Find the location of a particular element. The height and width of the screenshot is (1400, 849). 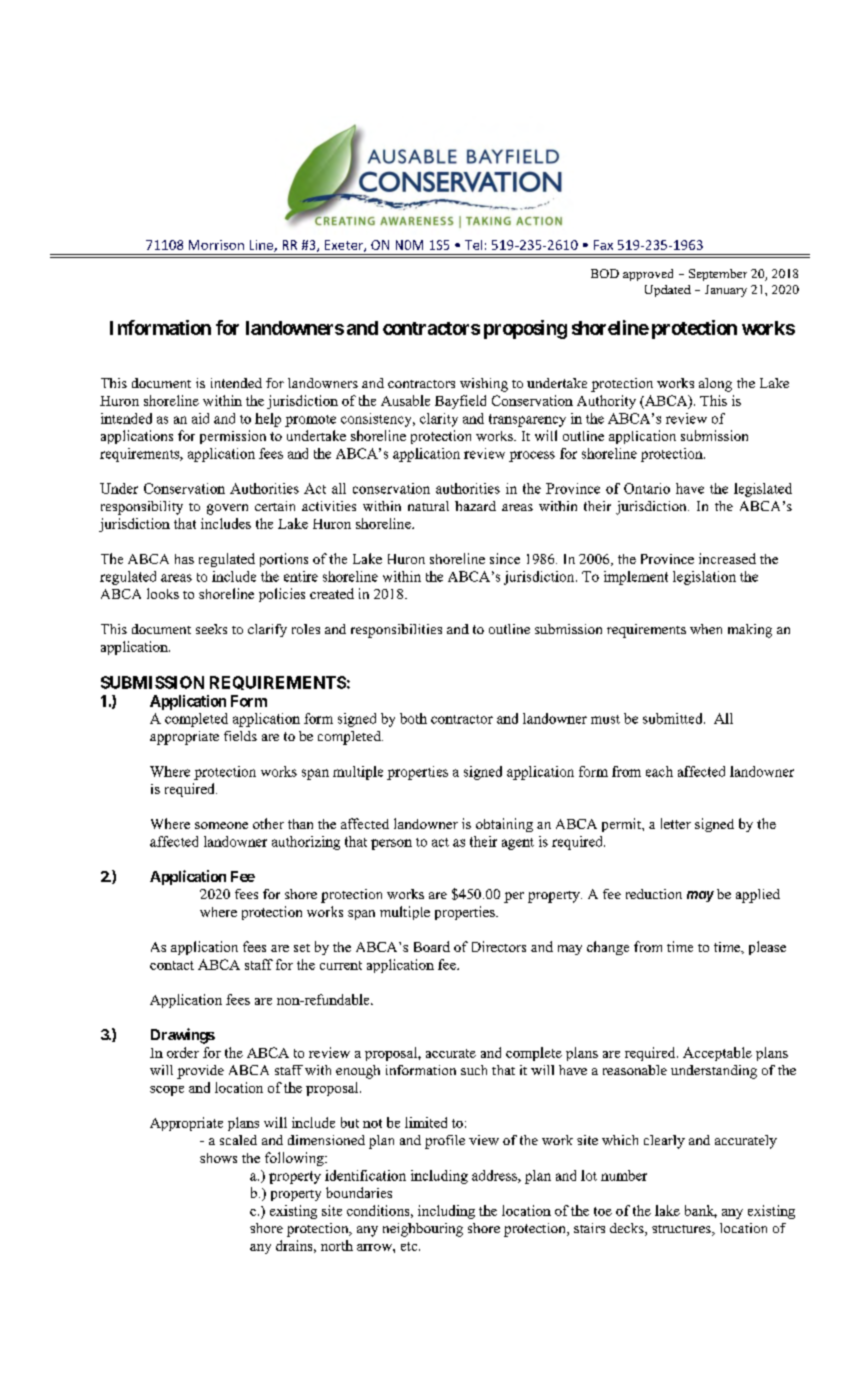

structures is located at coordinates (682, 1230).
